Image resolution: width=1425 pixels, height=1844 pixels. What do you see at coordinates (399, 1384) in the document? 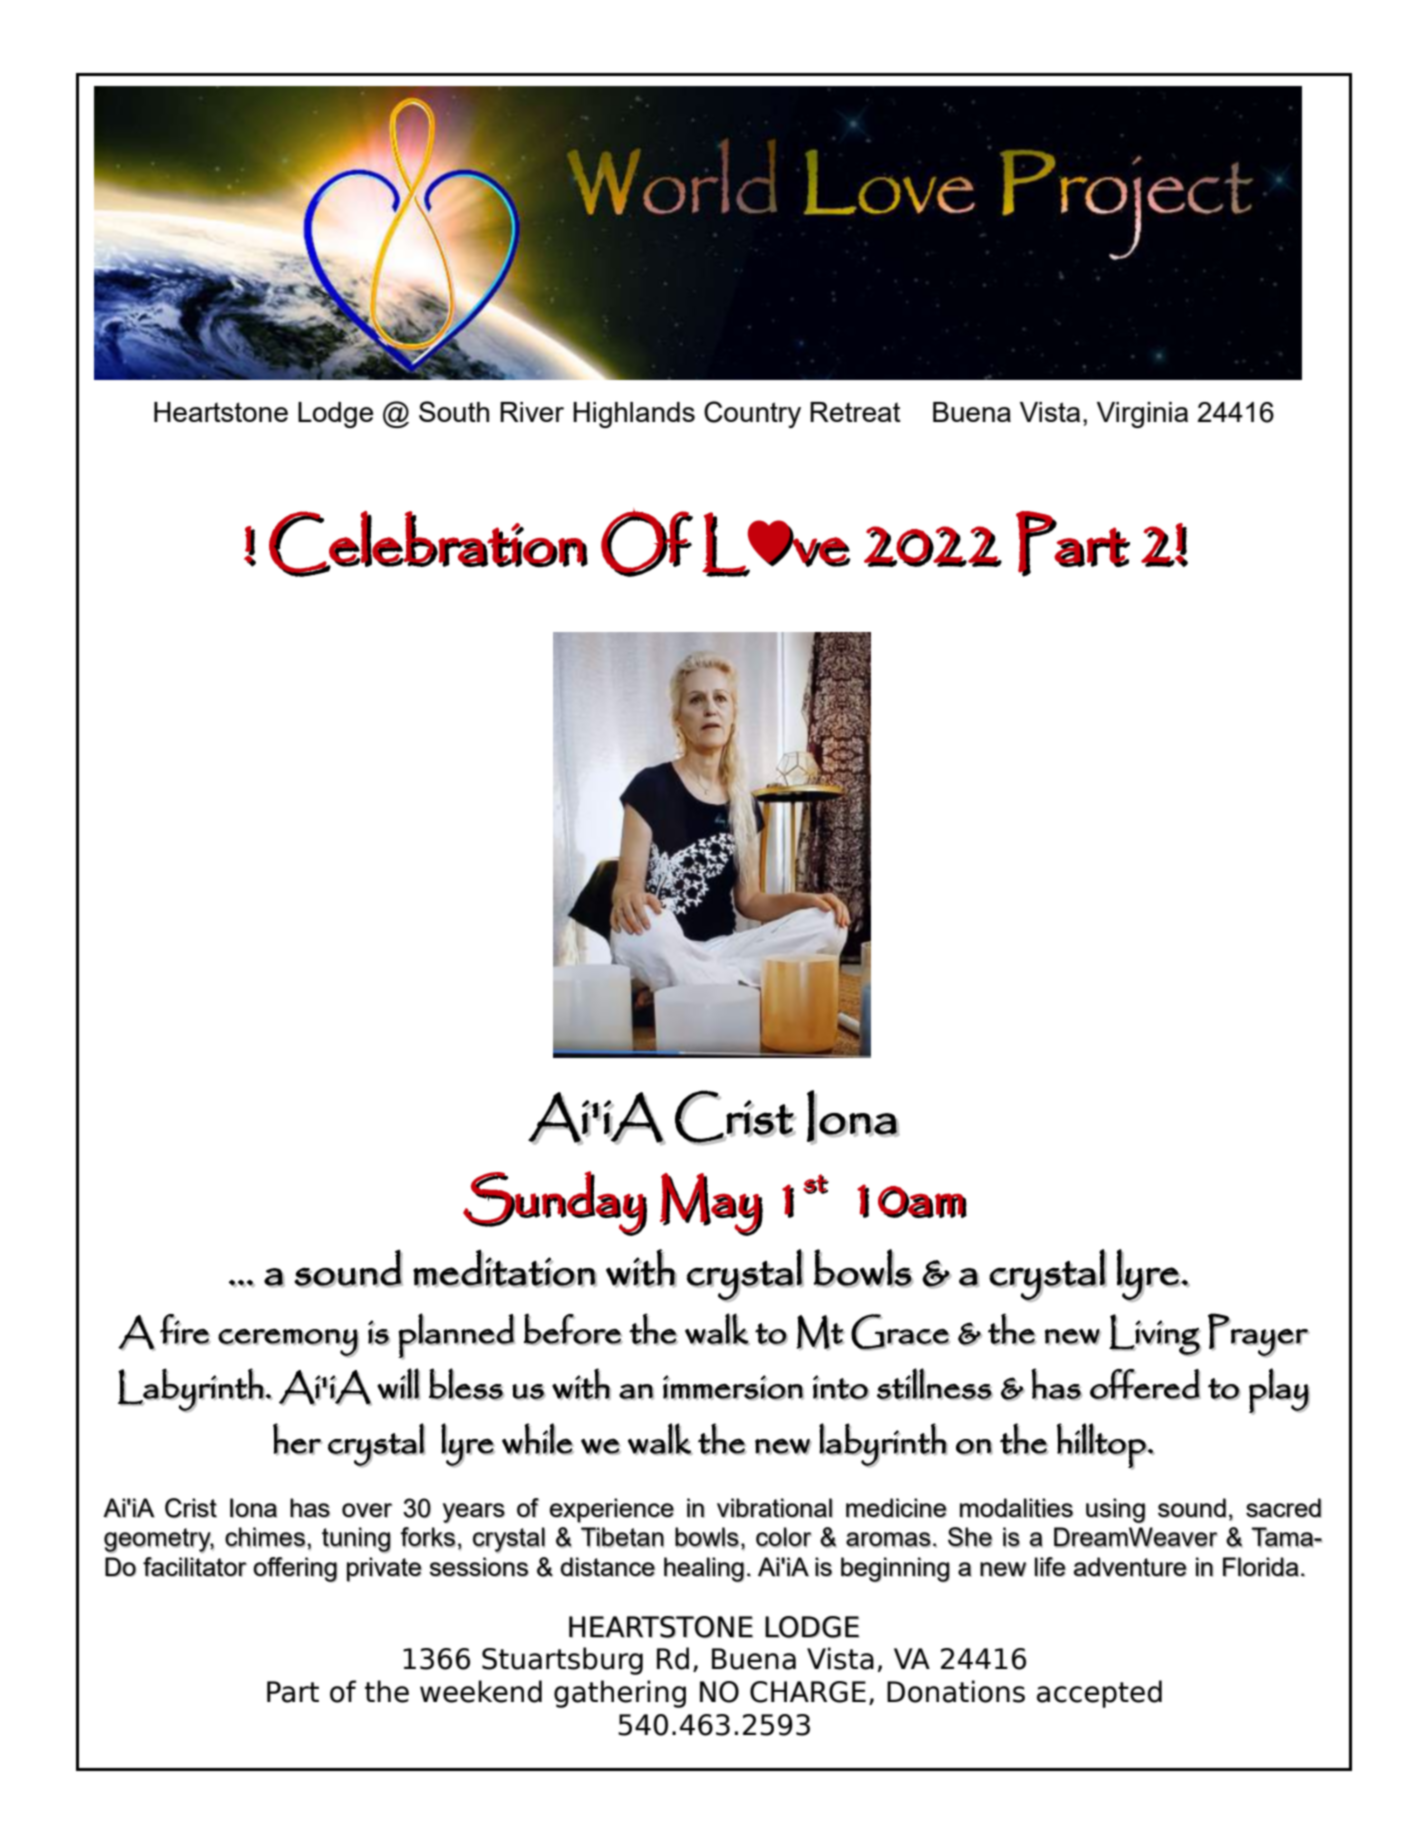
I see `will` at bounding box center [399, 1384].
